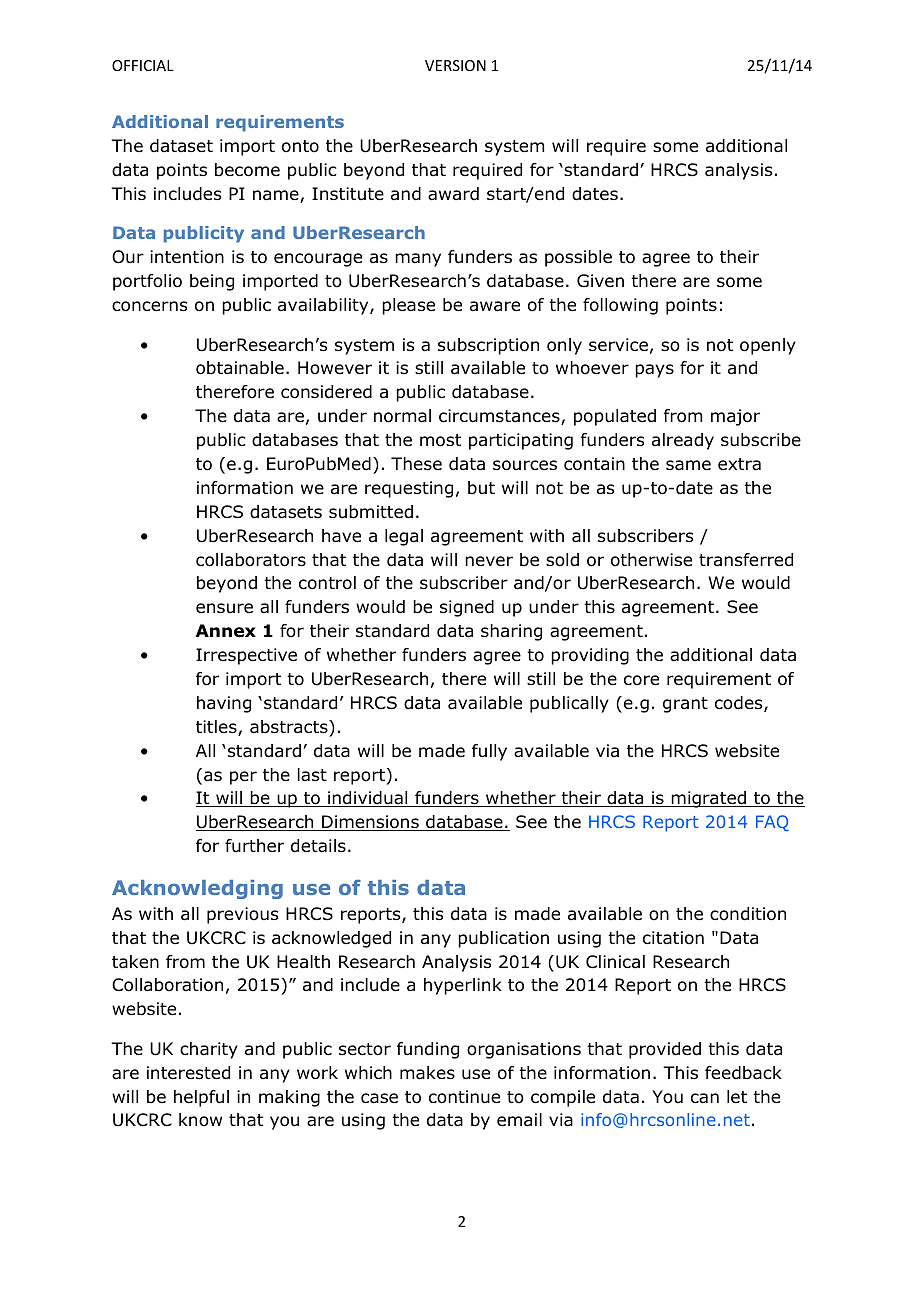 The width and height of the document is (924, 1308). What do you see at coordinates (464, 1097) in the document?
I see `continue` at bounding box center [464, 1097].
